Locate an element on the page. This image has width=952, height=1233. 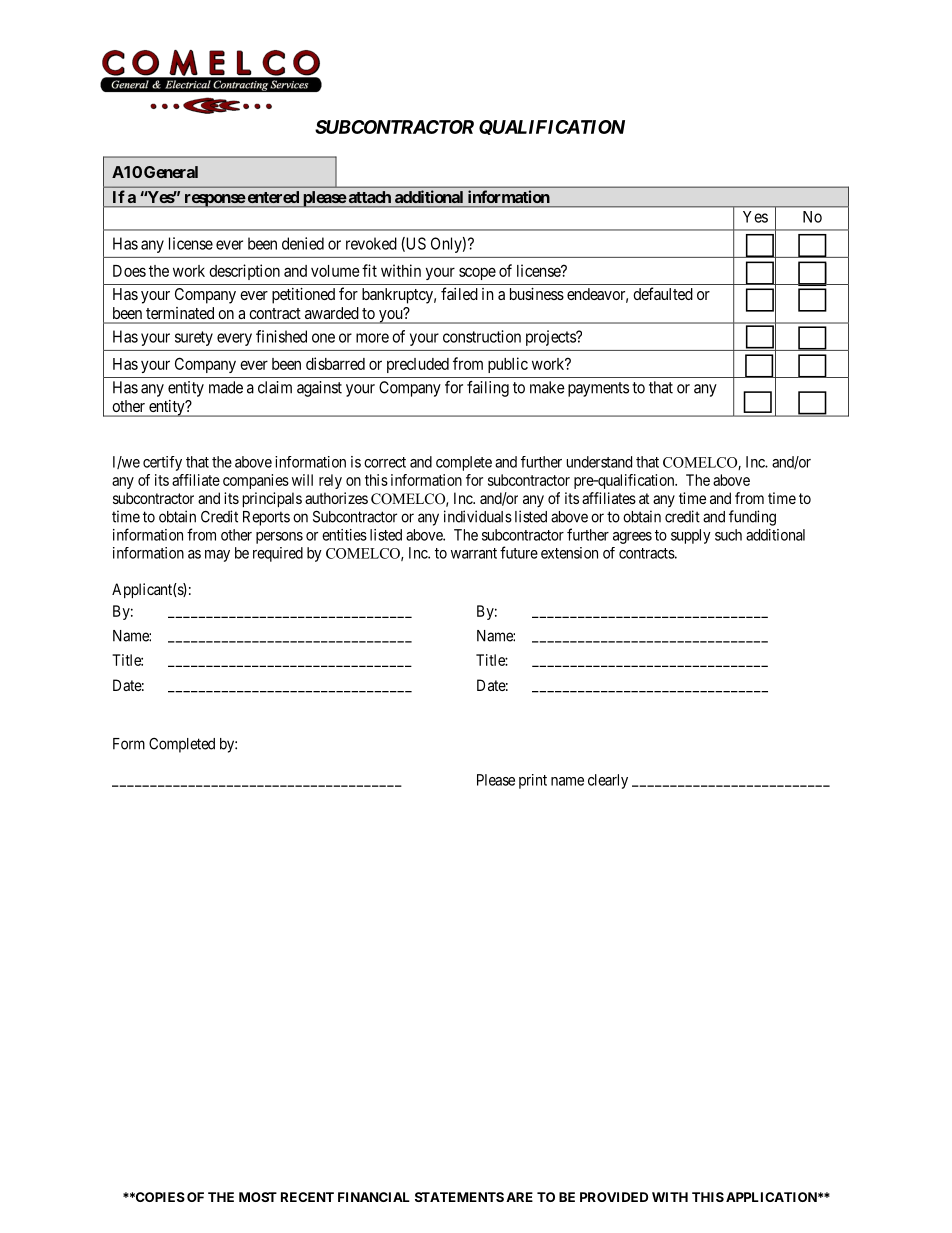
extension is located at coordinates (569, 553).
